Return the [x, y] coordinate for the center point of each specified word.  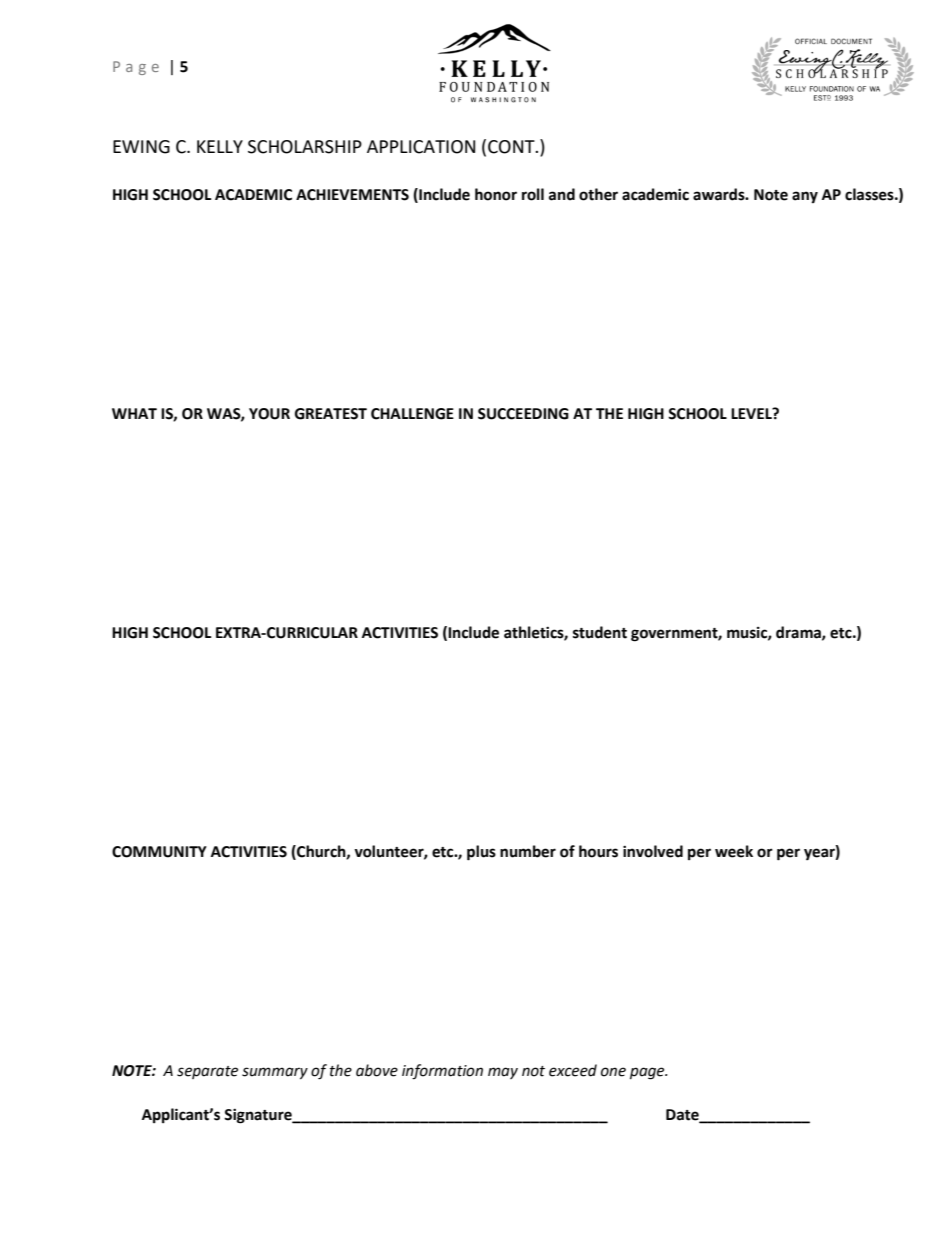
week [734, 851]
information [442, 1072]
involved [653, 851]
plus [481, 853]
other [598, 194]
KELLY [220, 146]
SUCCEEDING [523, 414]
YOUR [269, 414]
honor [496, 194]
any [805, 197]
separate [207, 1072]
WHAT [134, 413]
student [600, 632]
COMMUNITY [159, 852]
